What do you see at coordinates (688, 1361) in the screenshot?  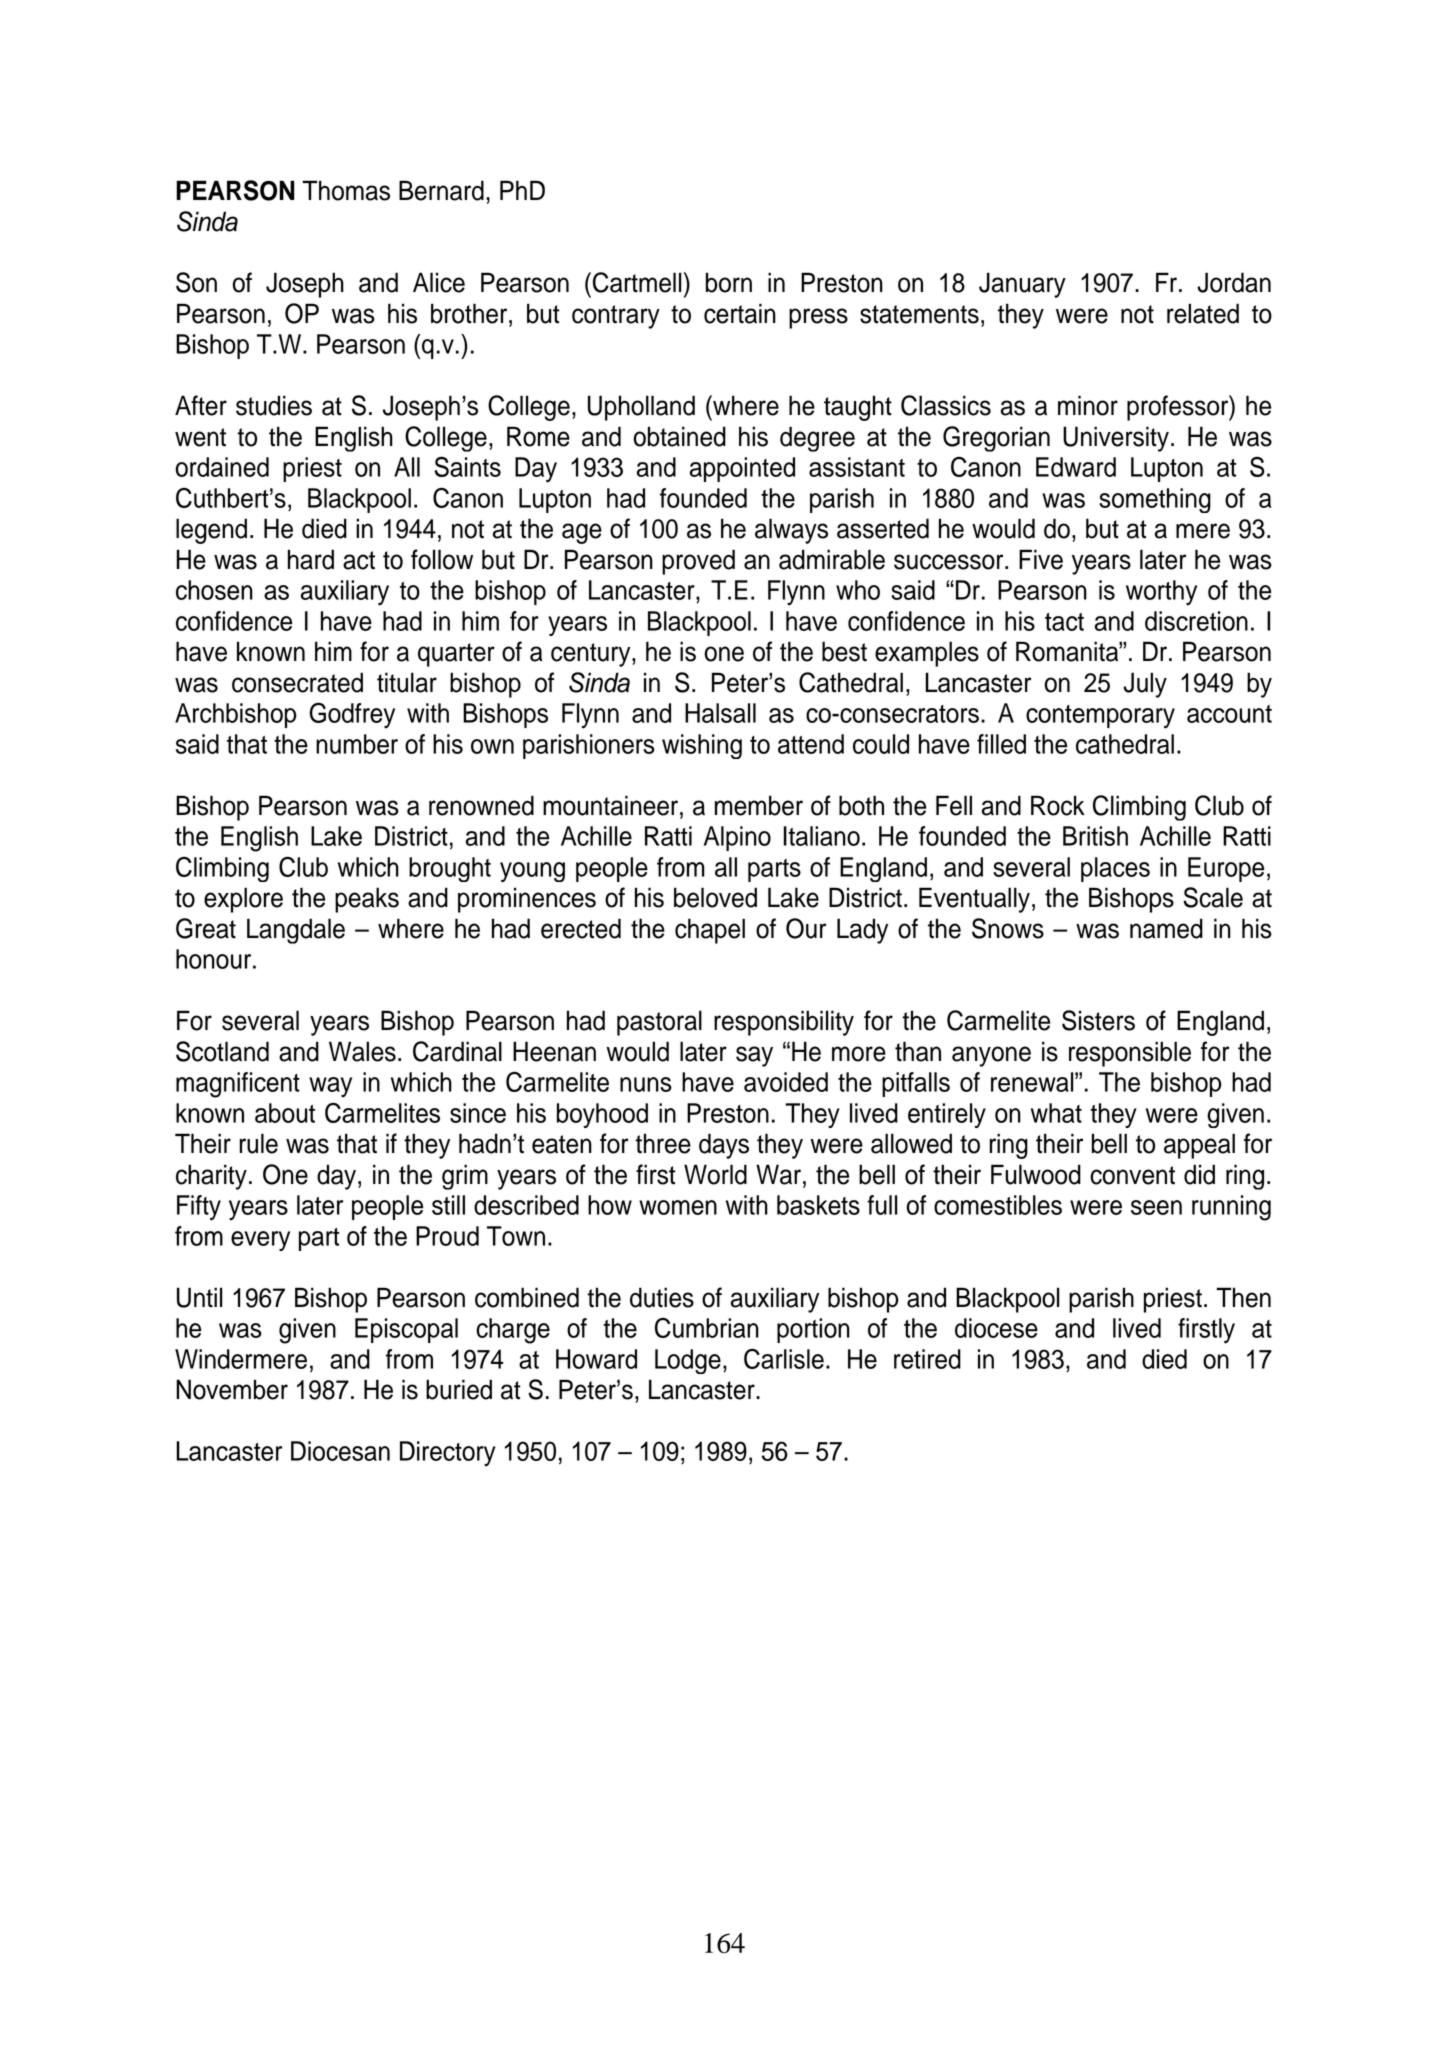 I see `Lodge` at bounding box center [688, 1361].
